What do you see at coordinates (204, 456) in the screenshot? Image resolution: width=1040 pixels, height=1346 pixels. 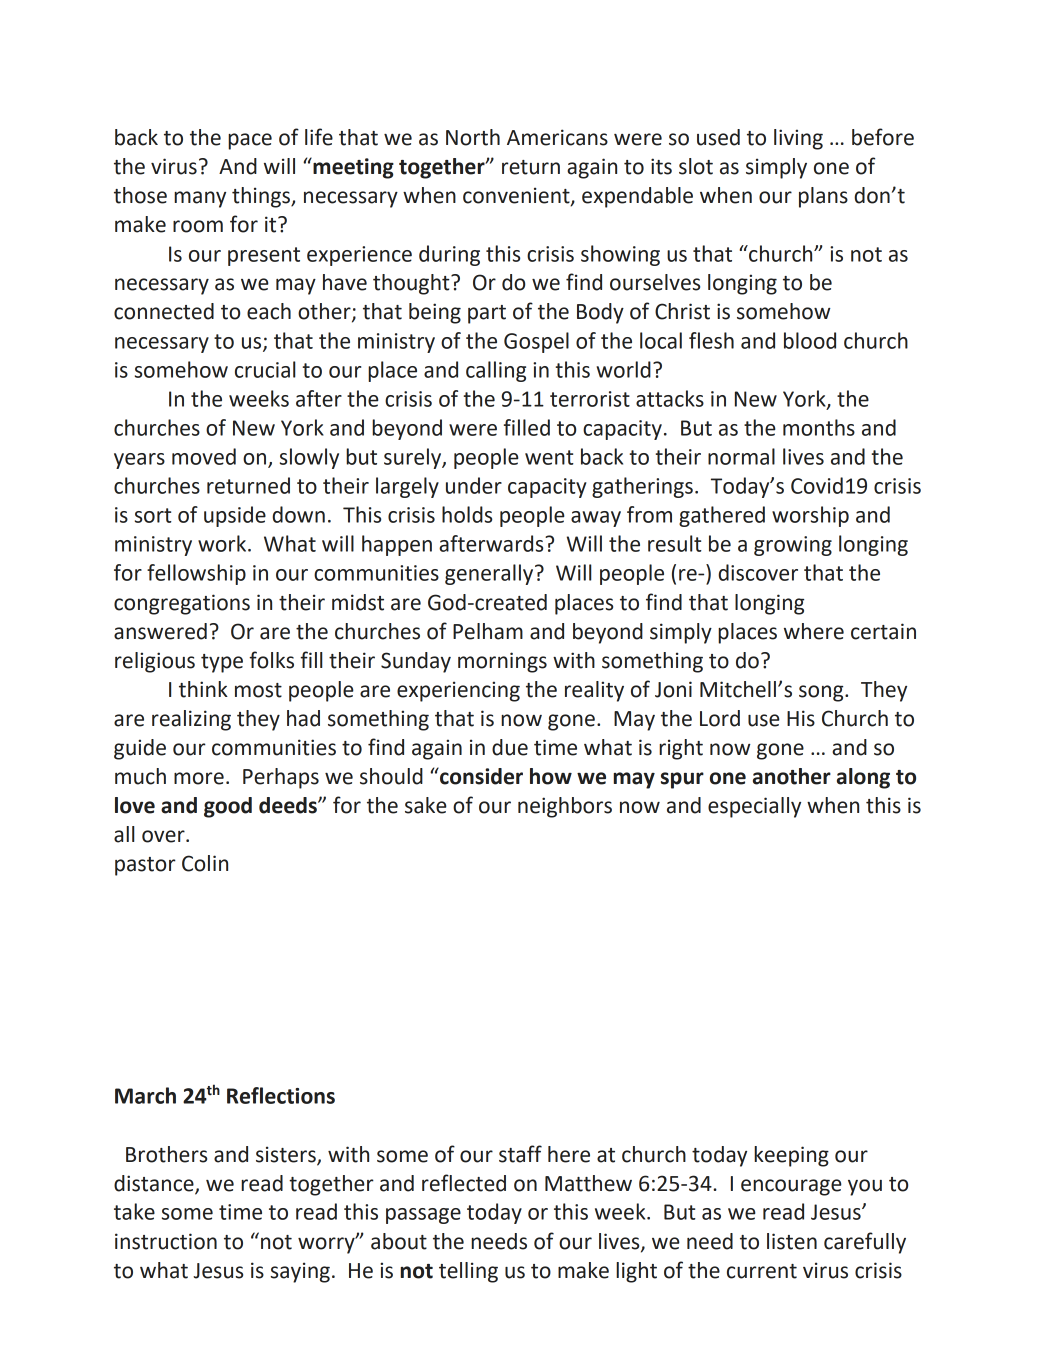 I see `moved` at bounding box center [204, 456].
